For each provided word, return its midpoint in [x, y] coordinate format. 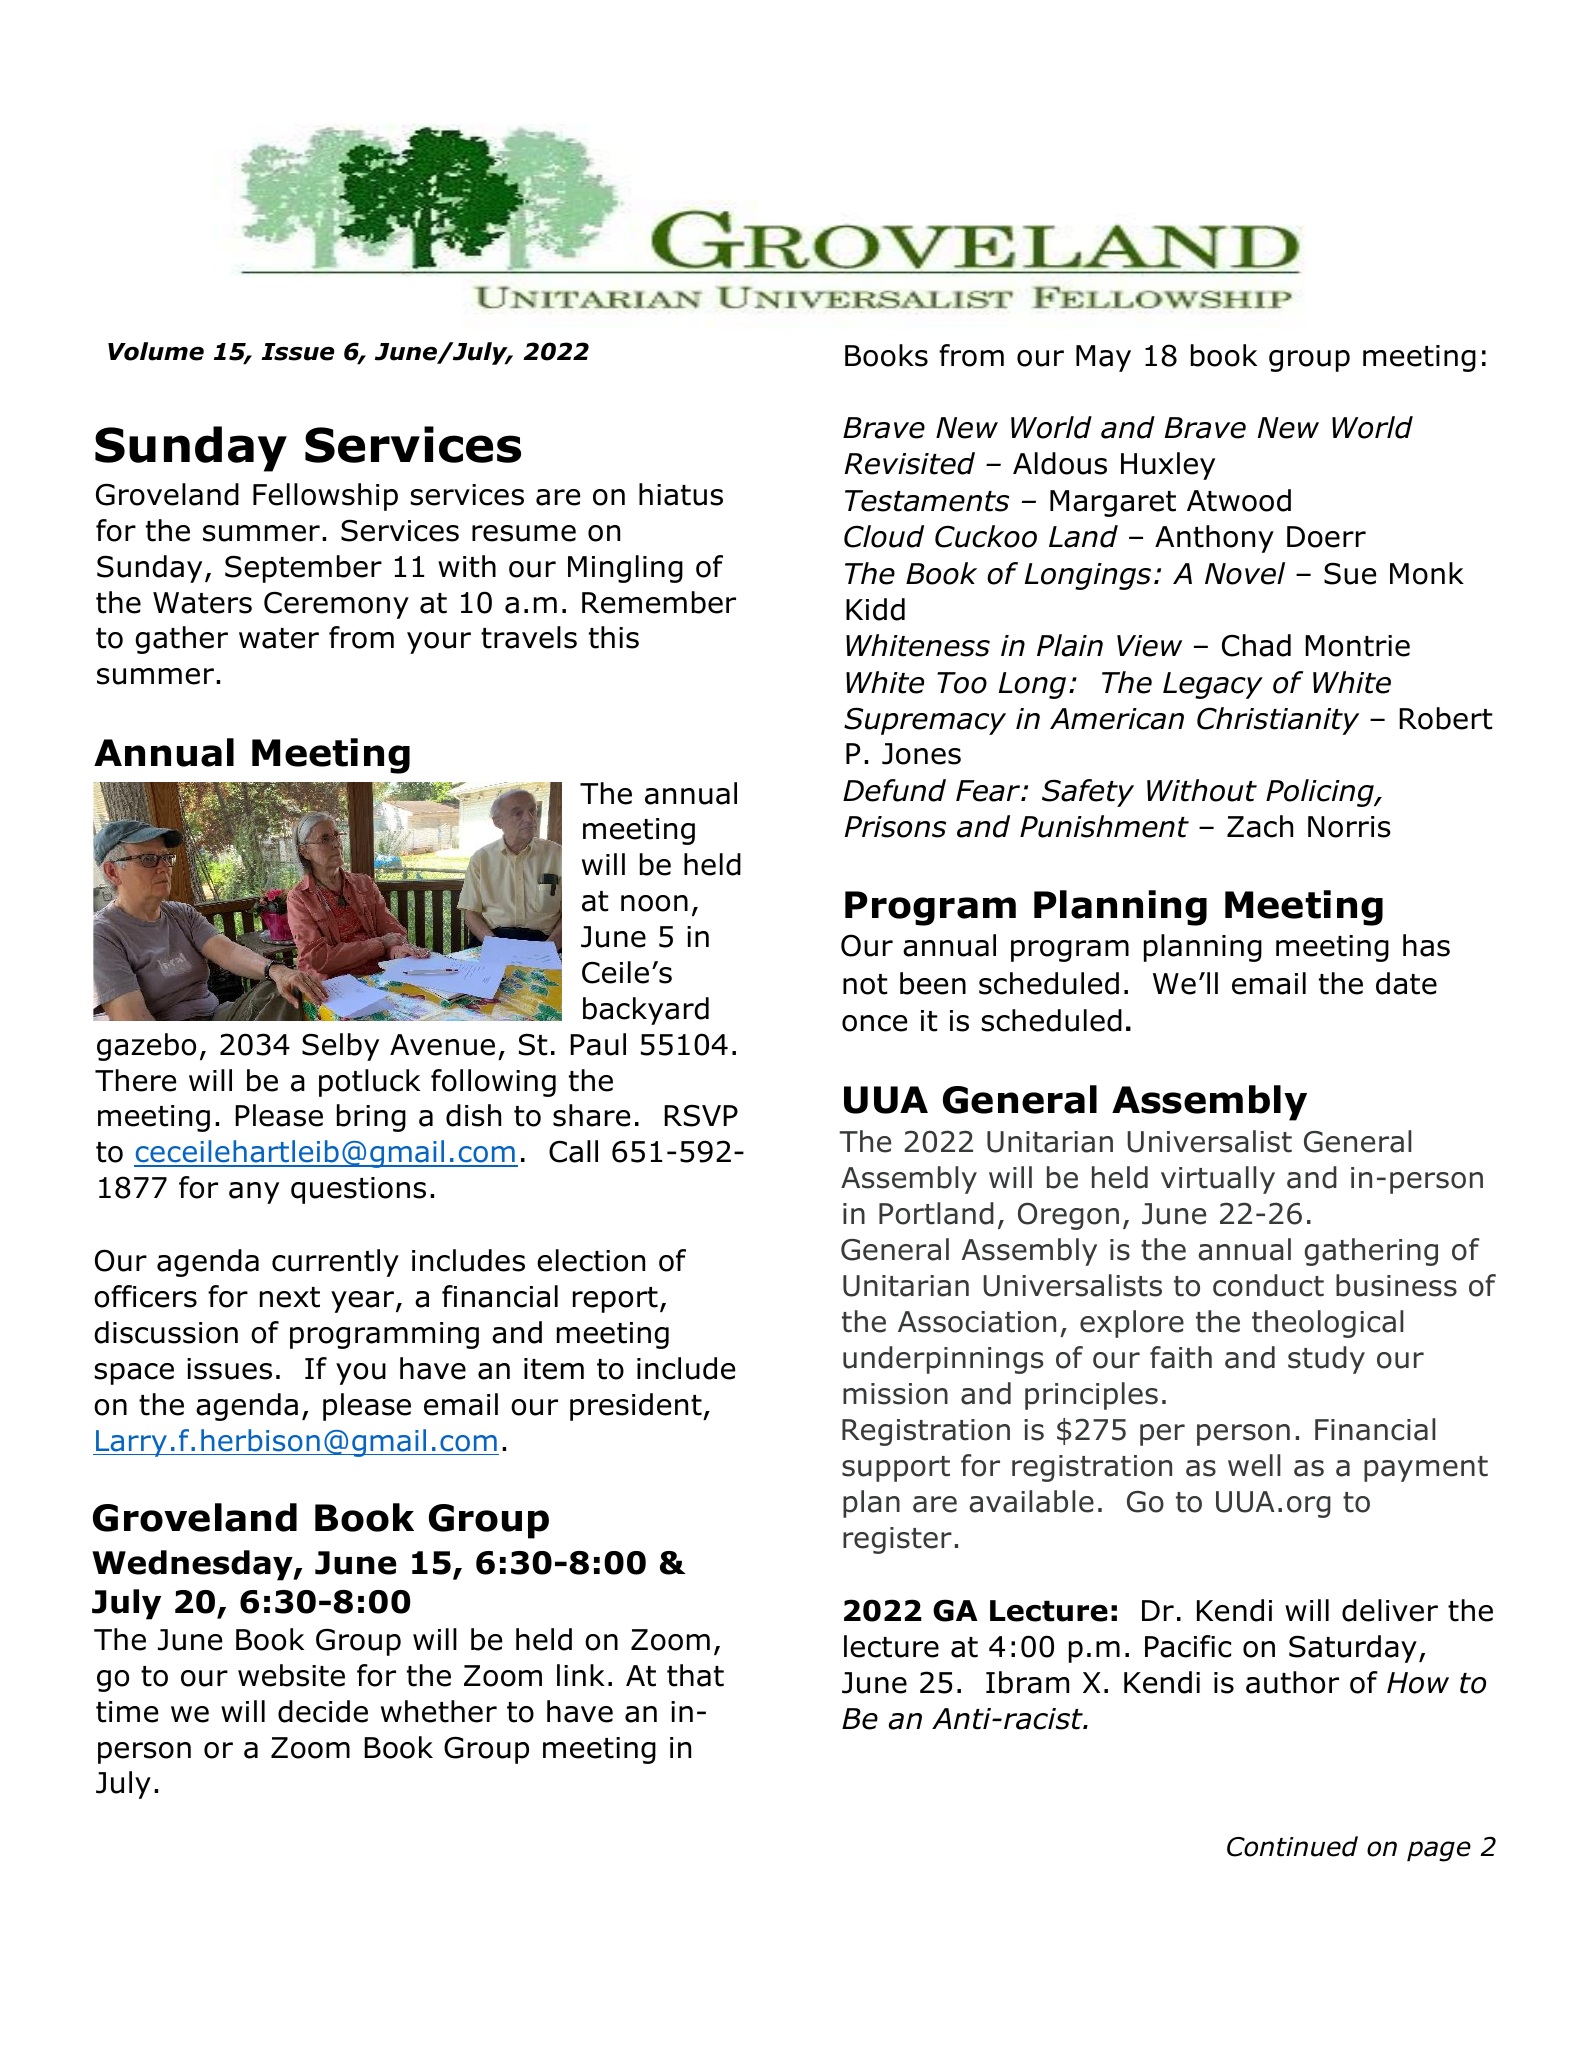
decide [323, 1711]
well [1254, 1465]
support [896, 1469]
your [439, 643]
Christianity [1278, 721]
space [134, 1374]
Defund [894, 790]
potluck [369, 1083]
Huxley [1168, 466]
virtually [1218, 1180]
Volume [156, 351]
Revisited [910, 463]
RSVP [701, 1115]
